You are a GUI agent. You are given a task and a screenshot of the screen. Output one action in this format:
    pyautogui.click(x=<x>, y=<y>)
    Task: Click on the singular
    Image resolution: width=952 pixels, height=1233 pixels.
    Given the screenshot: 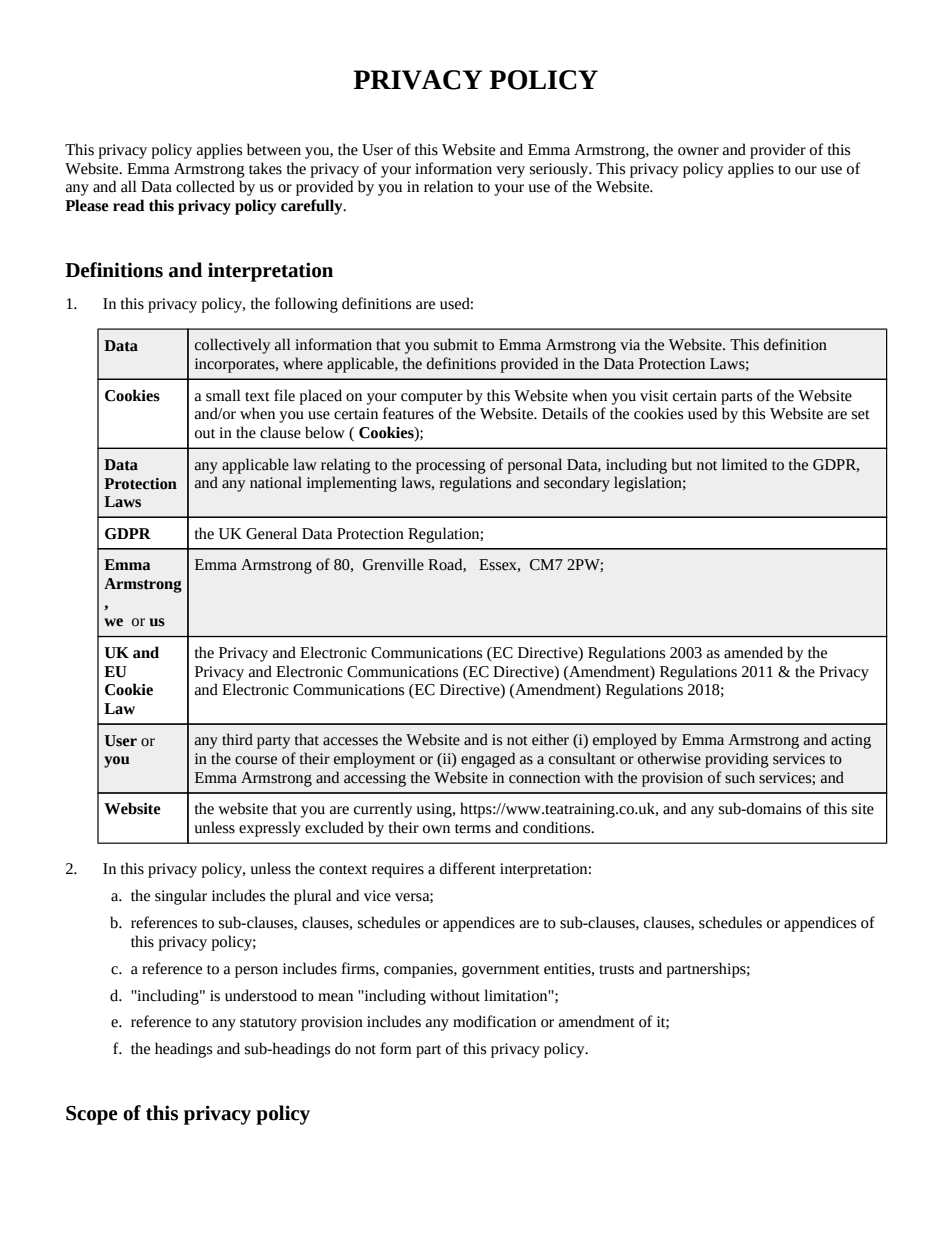 What is the action you would take?
    pyautogui.click(x=181, y=897)
